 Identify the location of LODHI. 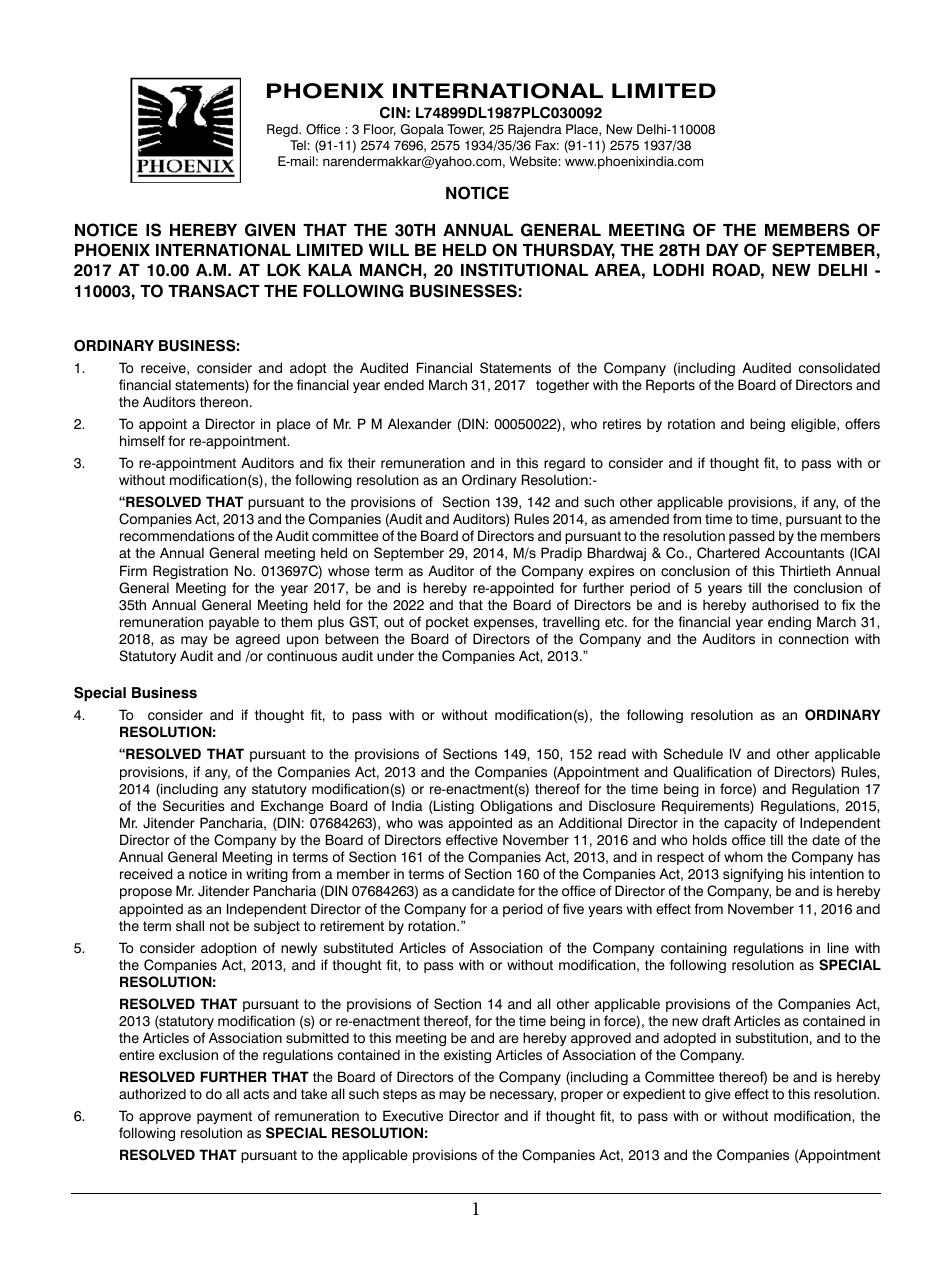
(678, 270).
